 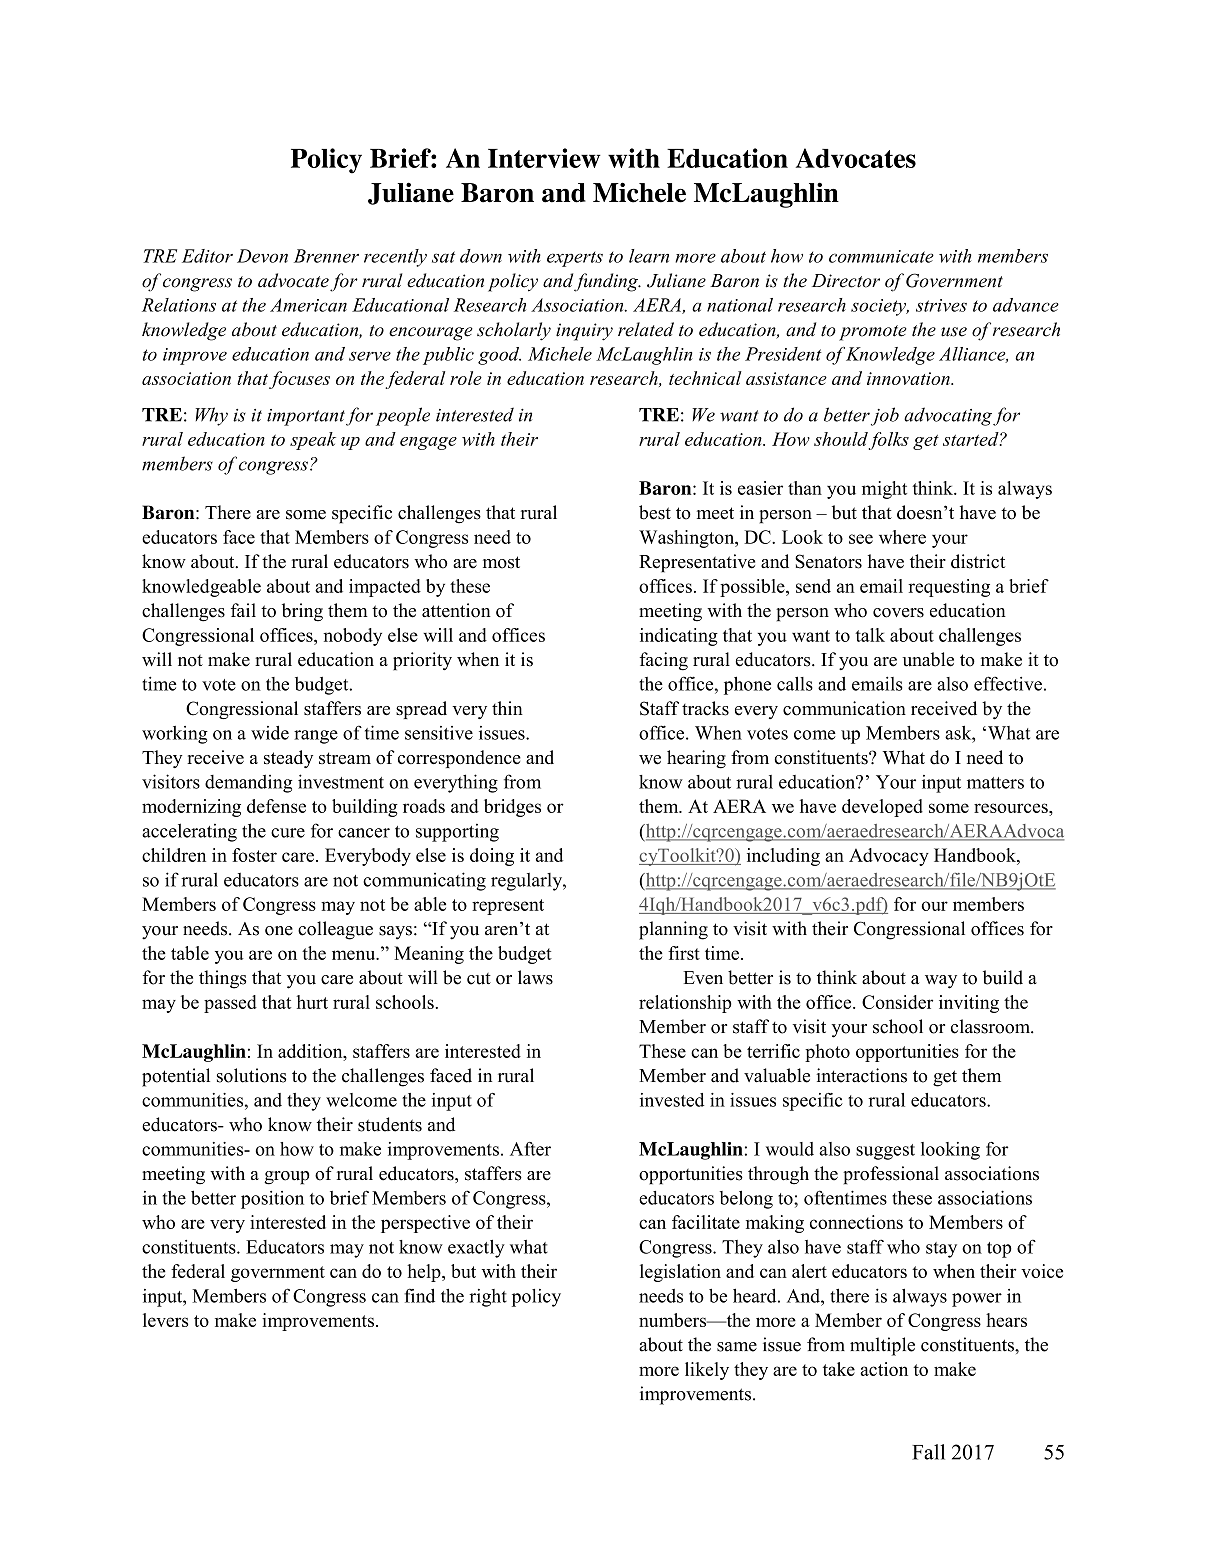 What do you see at coordinates (251, 1075) in the screenshot?
I see `solutions` at bounding box center [251, 1075].
